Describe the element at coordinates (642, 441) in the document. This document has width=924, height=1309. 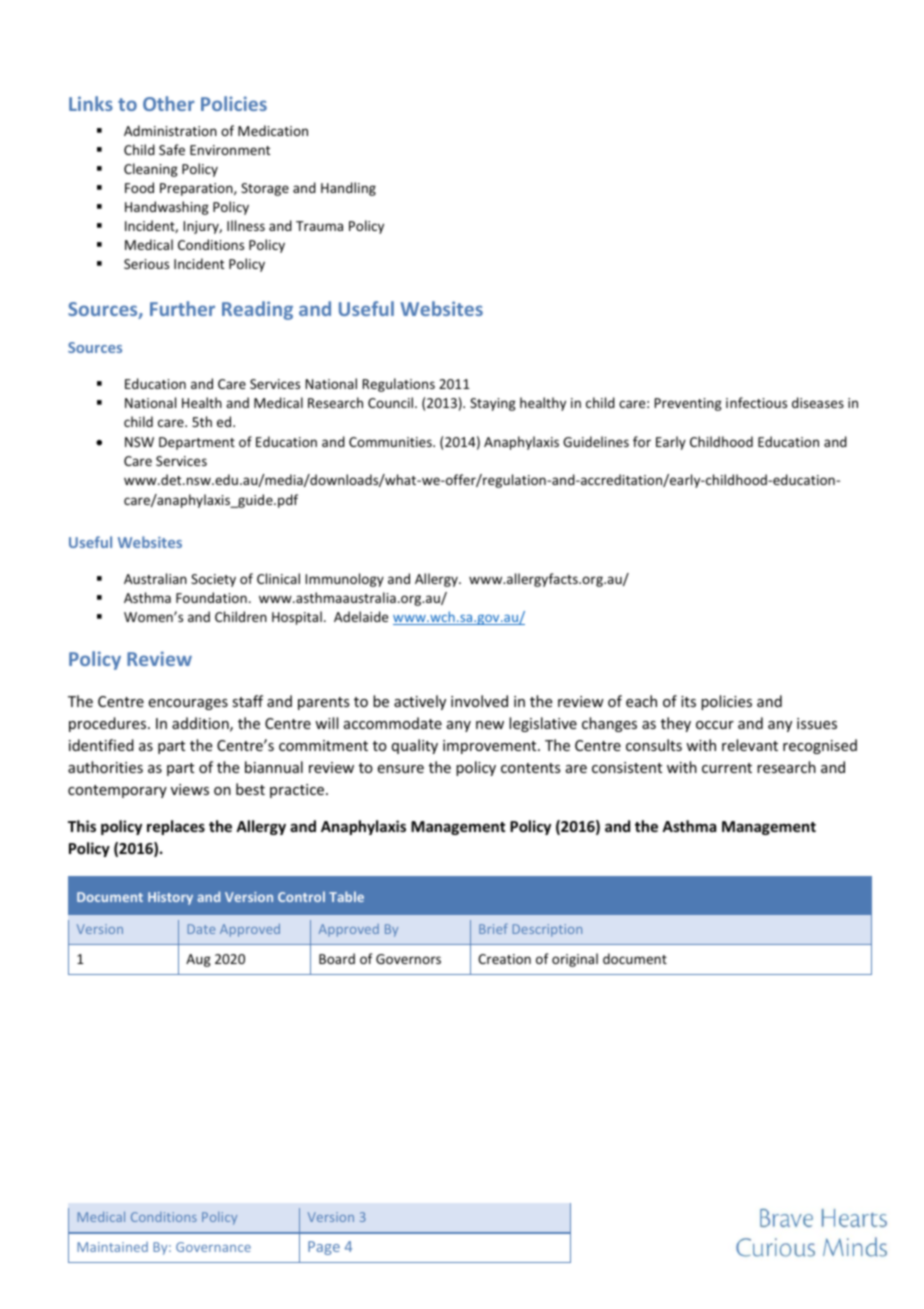
I see `for` at that location.
